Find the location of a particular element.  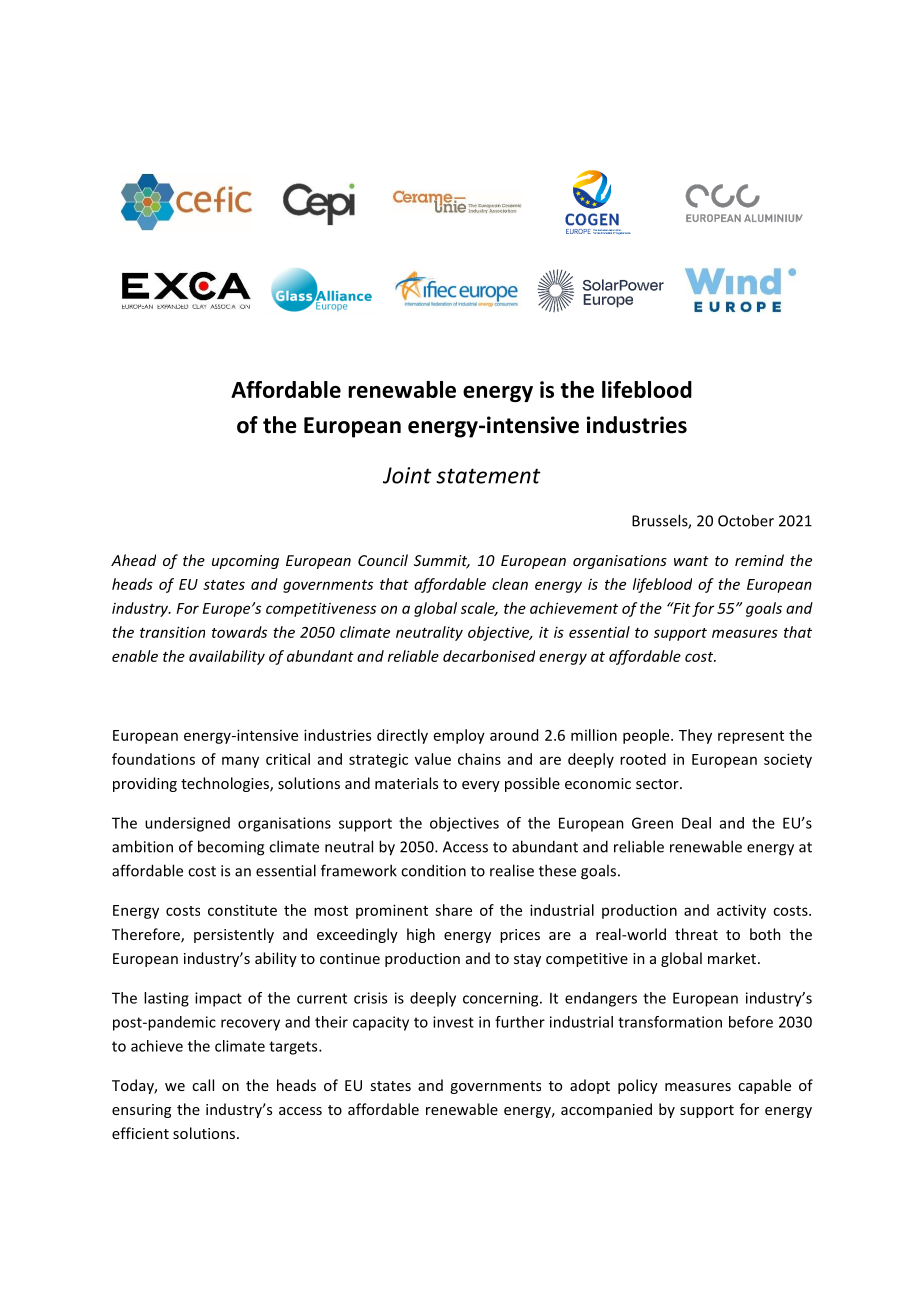

adopt is located at coordinates (590, 1086).
